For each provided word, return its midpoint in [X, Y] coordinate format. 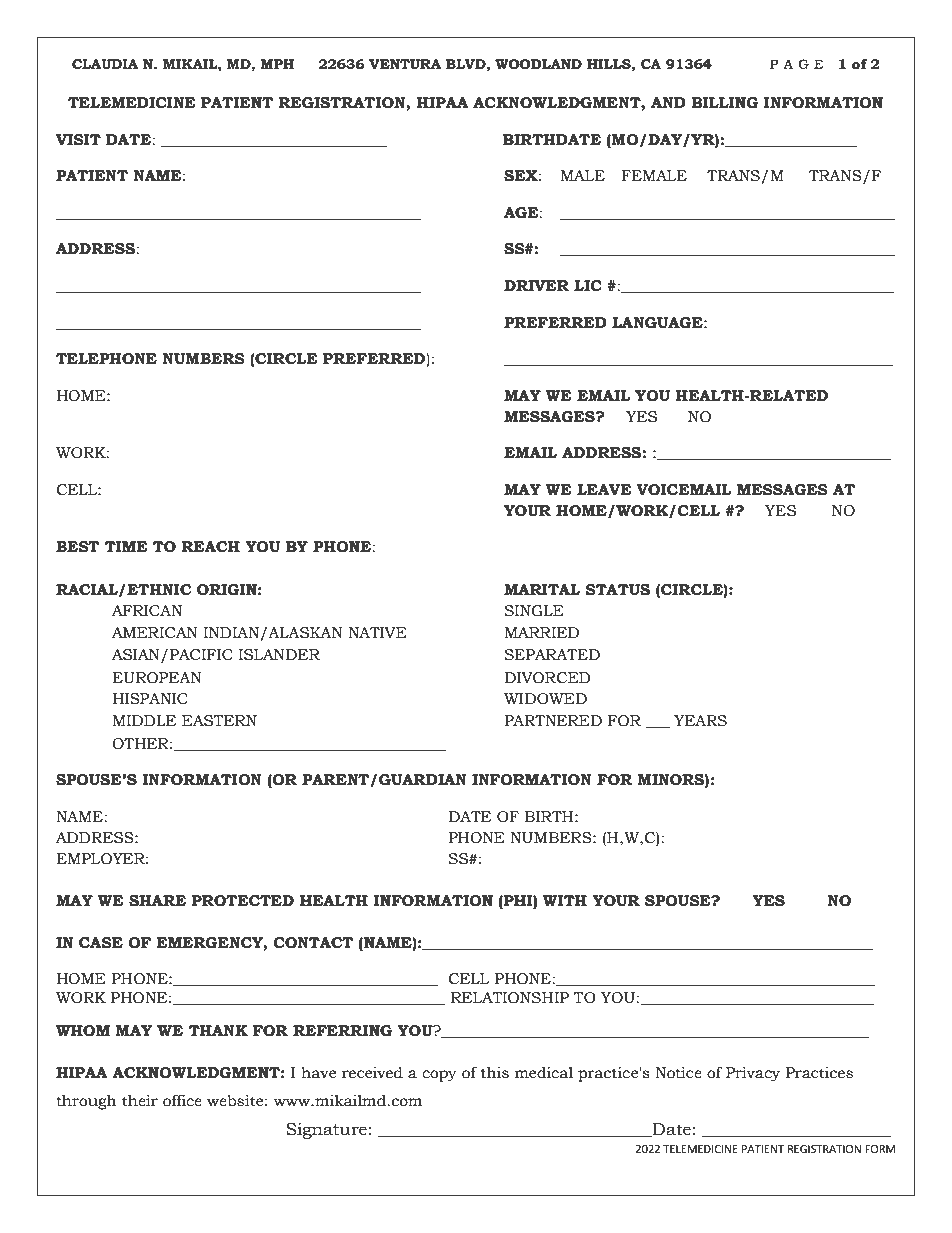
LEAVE [604, 489]
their [140, 1101]
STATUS [618, 590]
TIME [126, 546]
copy [439, 1076]
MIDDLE [144, 720]
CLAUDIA [105, 64]
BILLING [725, 103]
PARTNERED [553, 720]
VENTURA [405, 64]
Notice [678, 1073]
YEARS [700, 721]
